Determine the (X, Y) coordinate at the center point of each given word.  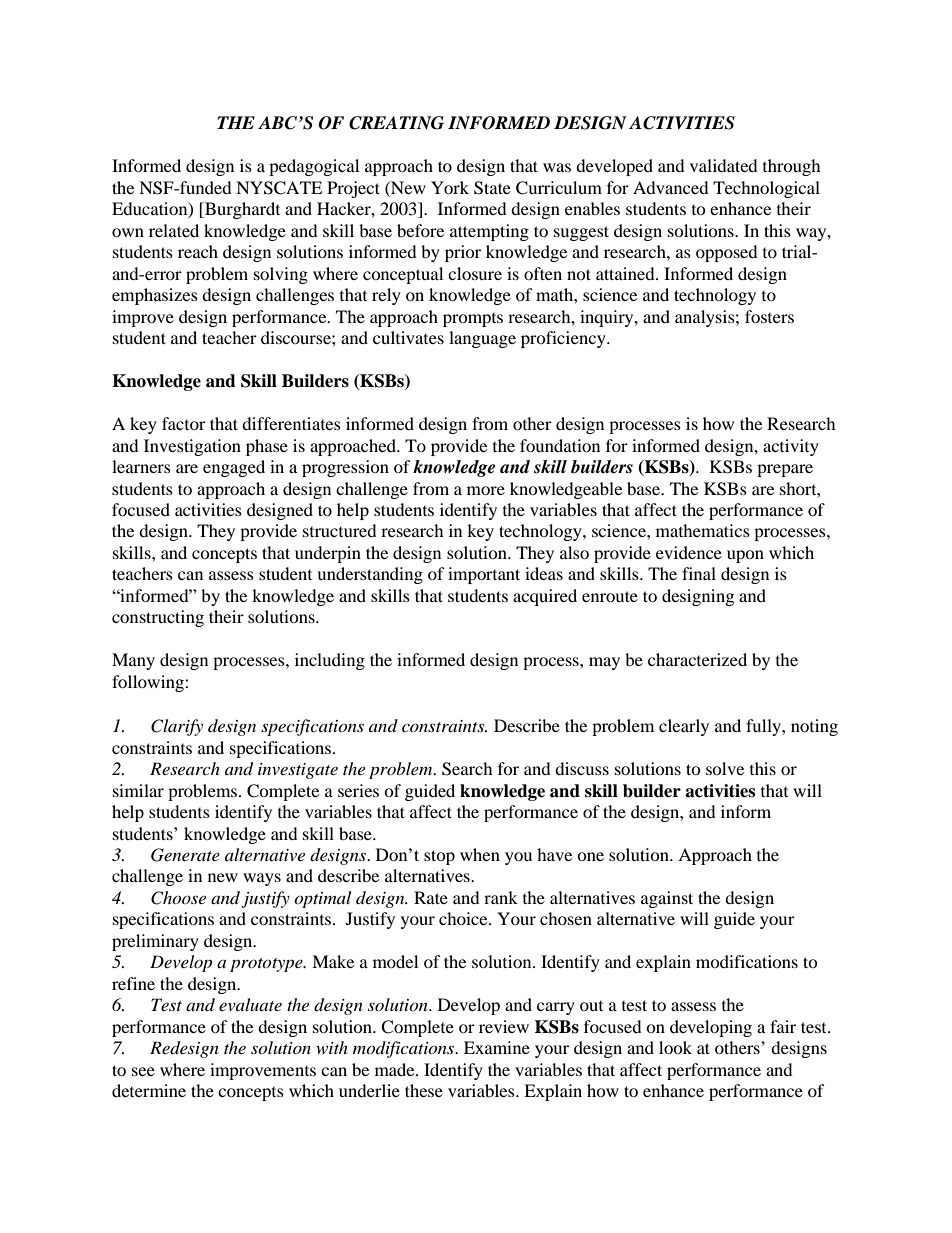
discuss (582, 768)
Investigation (192, 447)
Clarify (177, 727)
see (143, 1071)
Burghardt (241, 210)
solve (725, 768)
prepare (785, 470)
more (486, 490)
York (450, 187)
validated (724, 165)
